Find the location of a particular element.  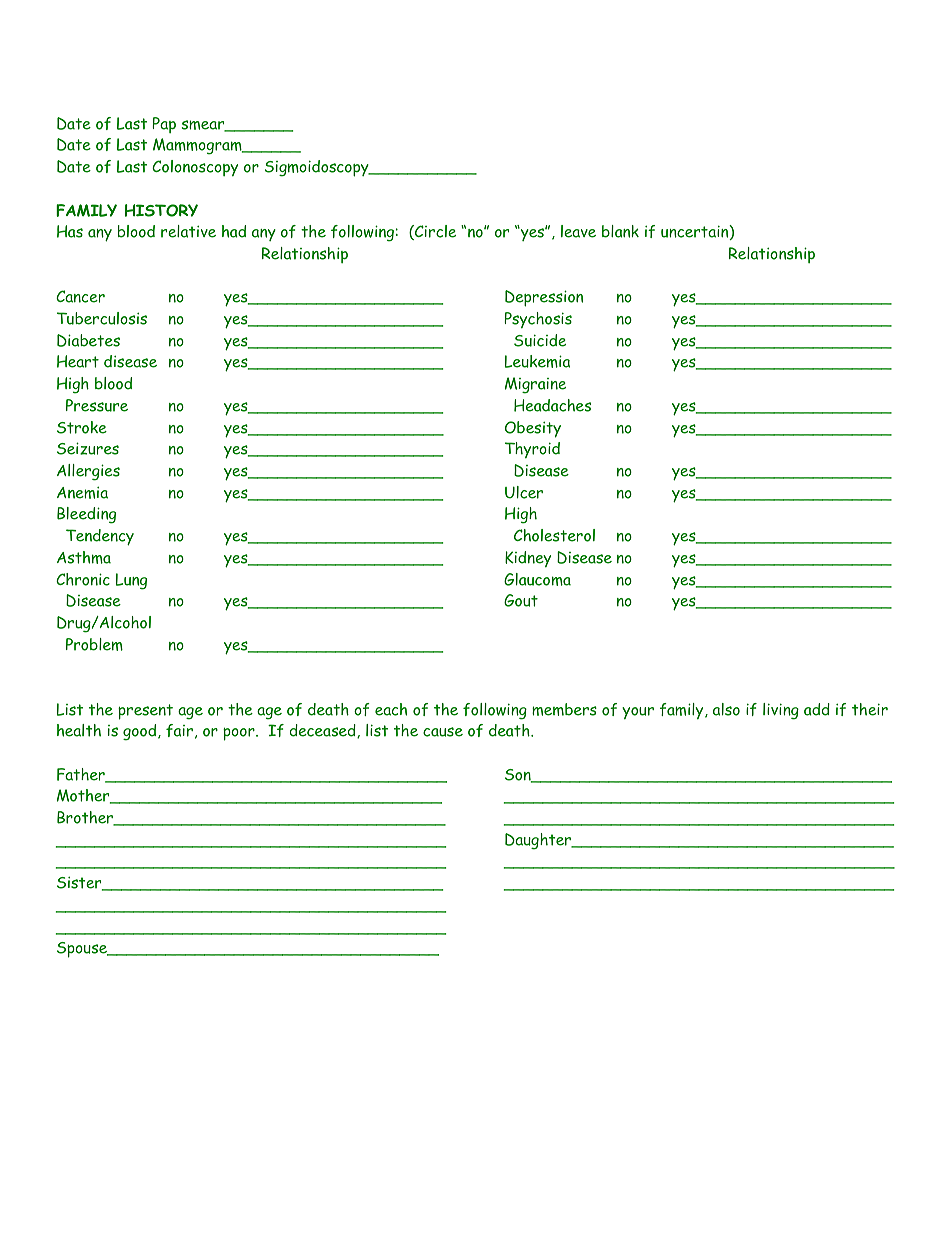

Psychosis is located at coordinates (538, 320).
